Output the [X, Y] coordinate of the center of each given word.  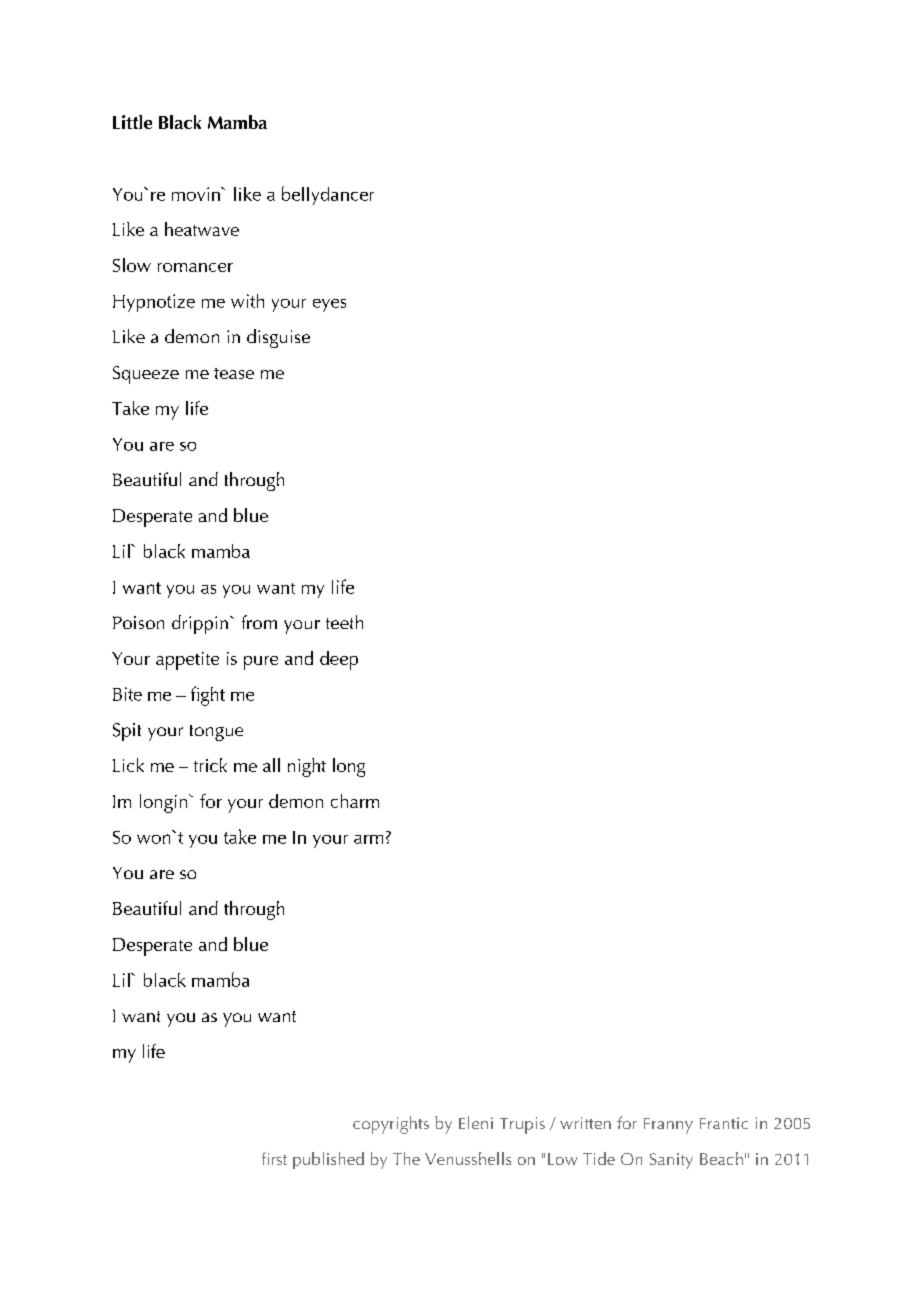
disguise [278, 338]
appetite [187, 661]
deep [339, 660]
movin [197, 194]
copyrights [391, 1125]
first [274, 1158]
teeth [344, 622]
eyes [329, 305]
